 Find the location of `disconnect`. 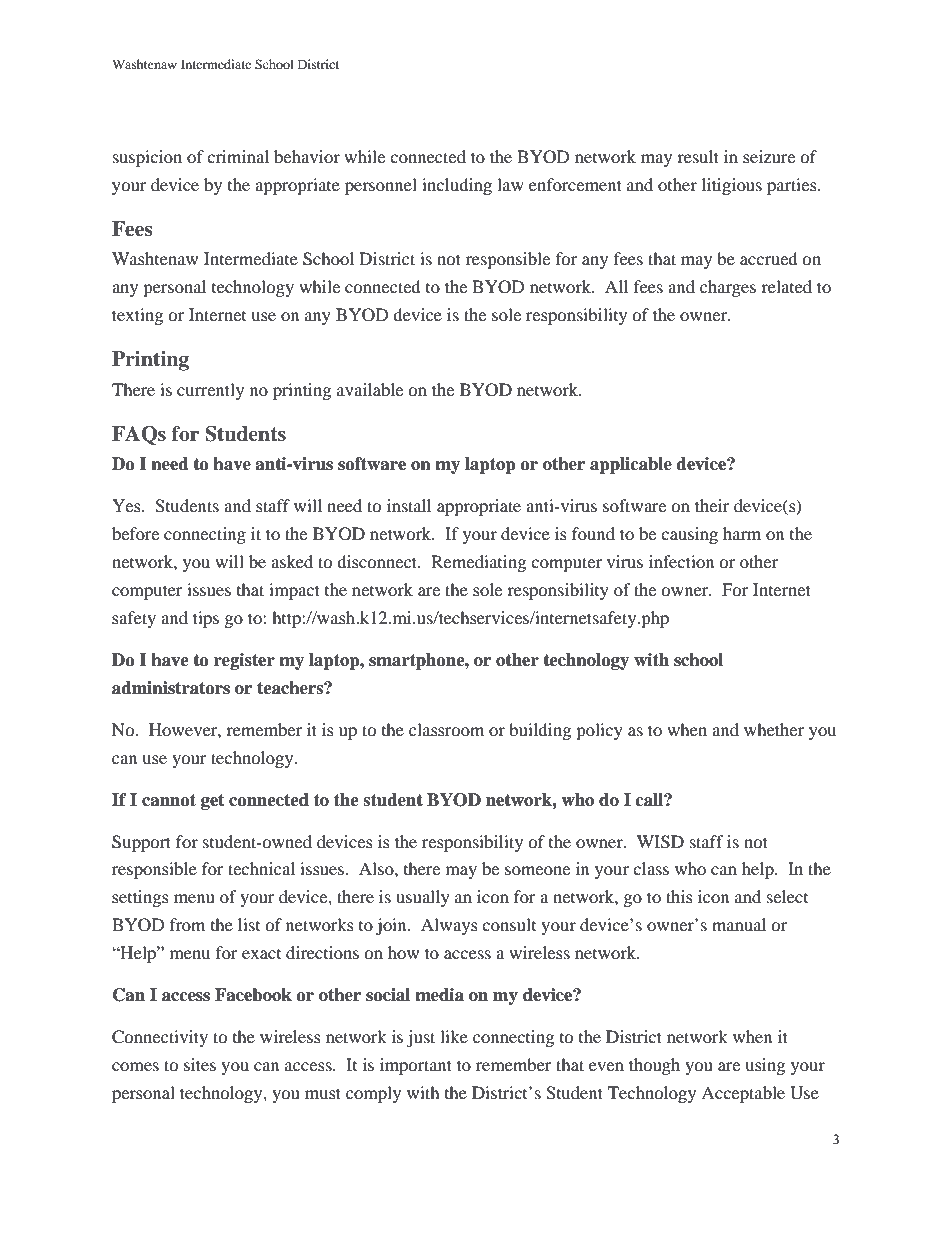

disconnect is located at coordinates (378, 561).
